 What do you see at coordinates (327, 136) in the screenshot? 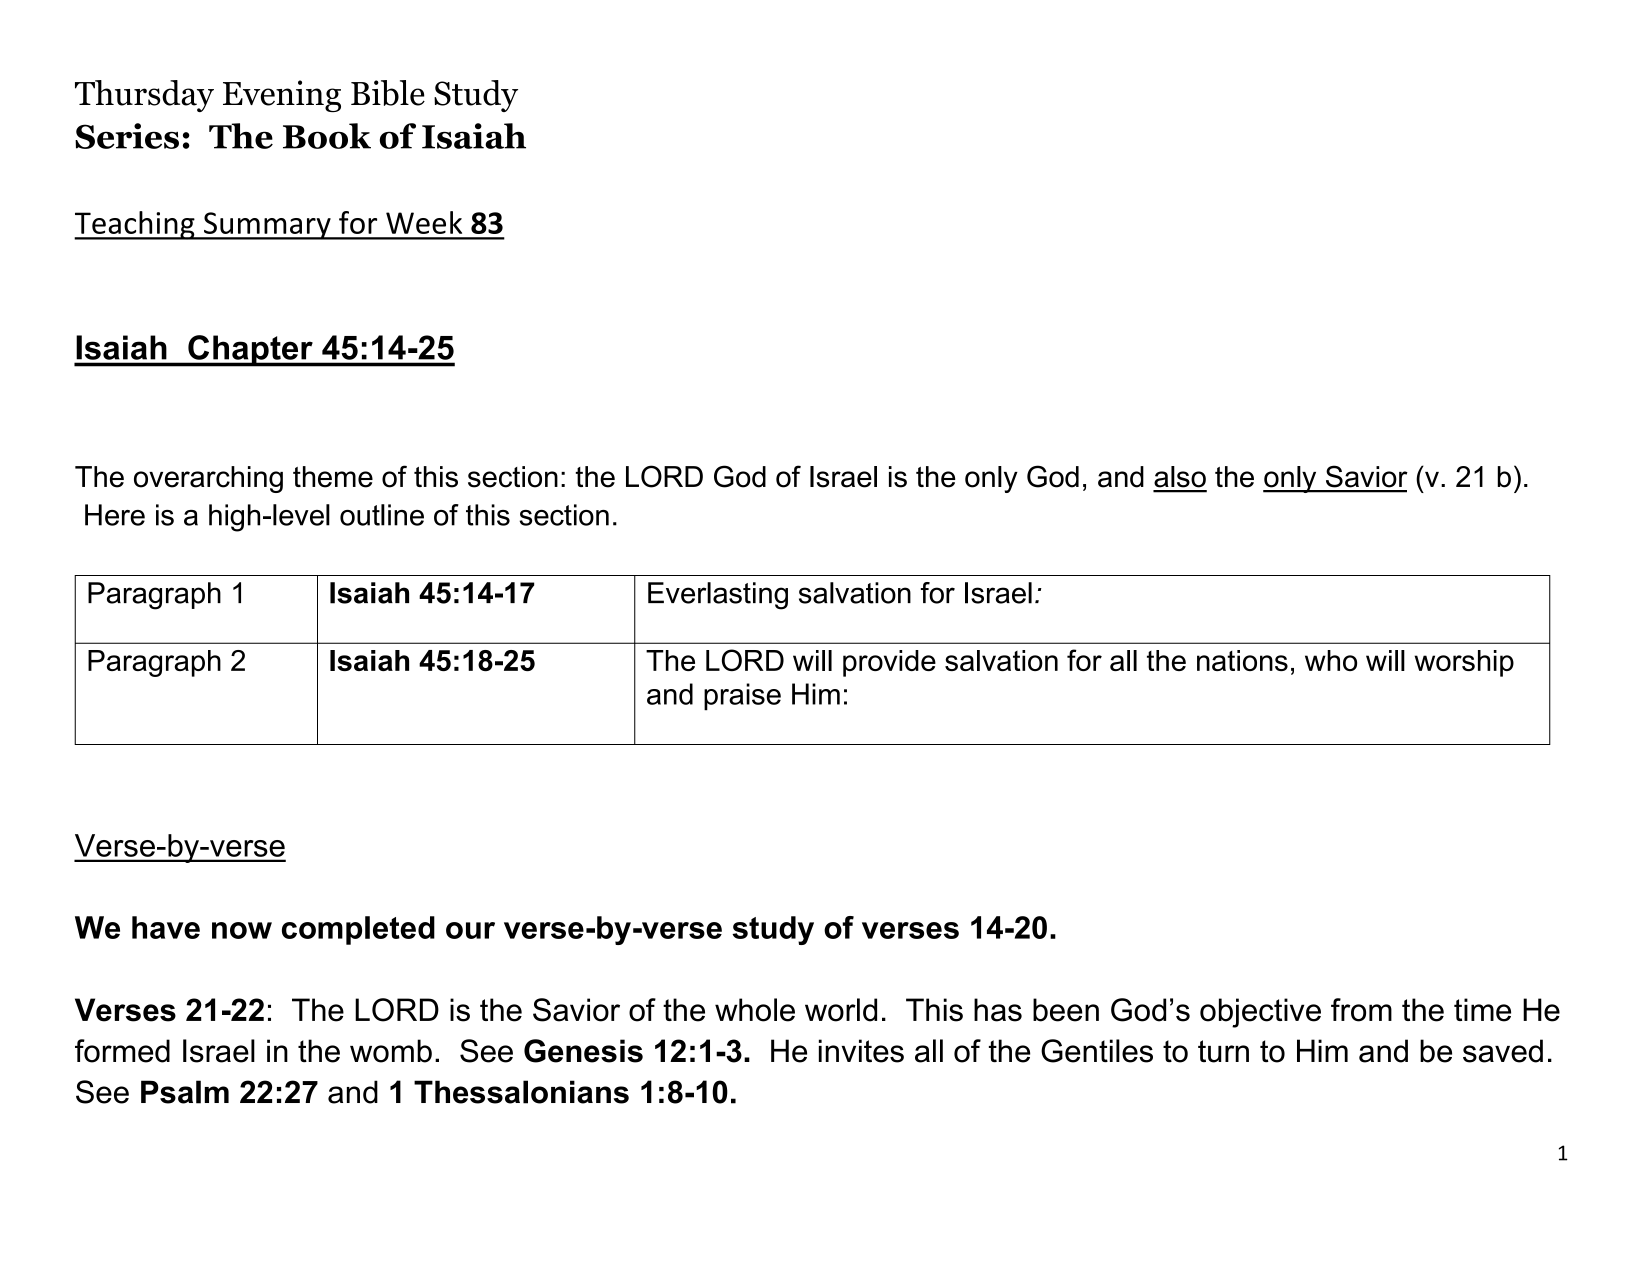
I see `Book` at bounding box center [327, 136].
